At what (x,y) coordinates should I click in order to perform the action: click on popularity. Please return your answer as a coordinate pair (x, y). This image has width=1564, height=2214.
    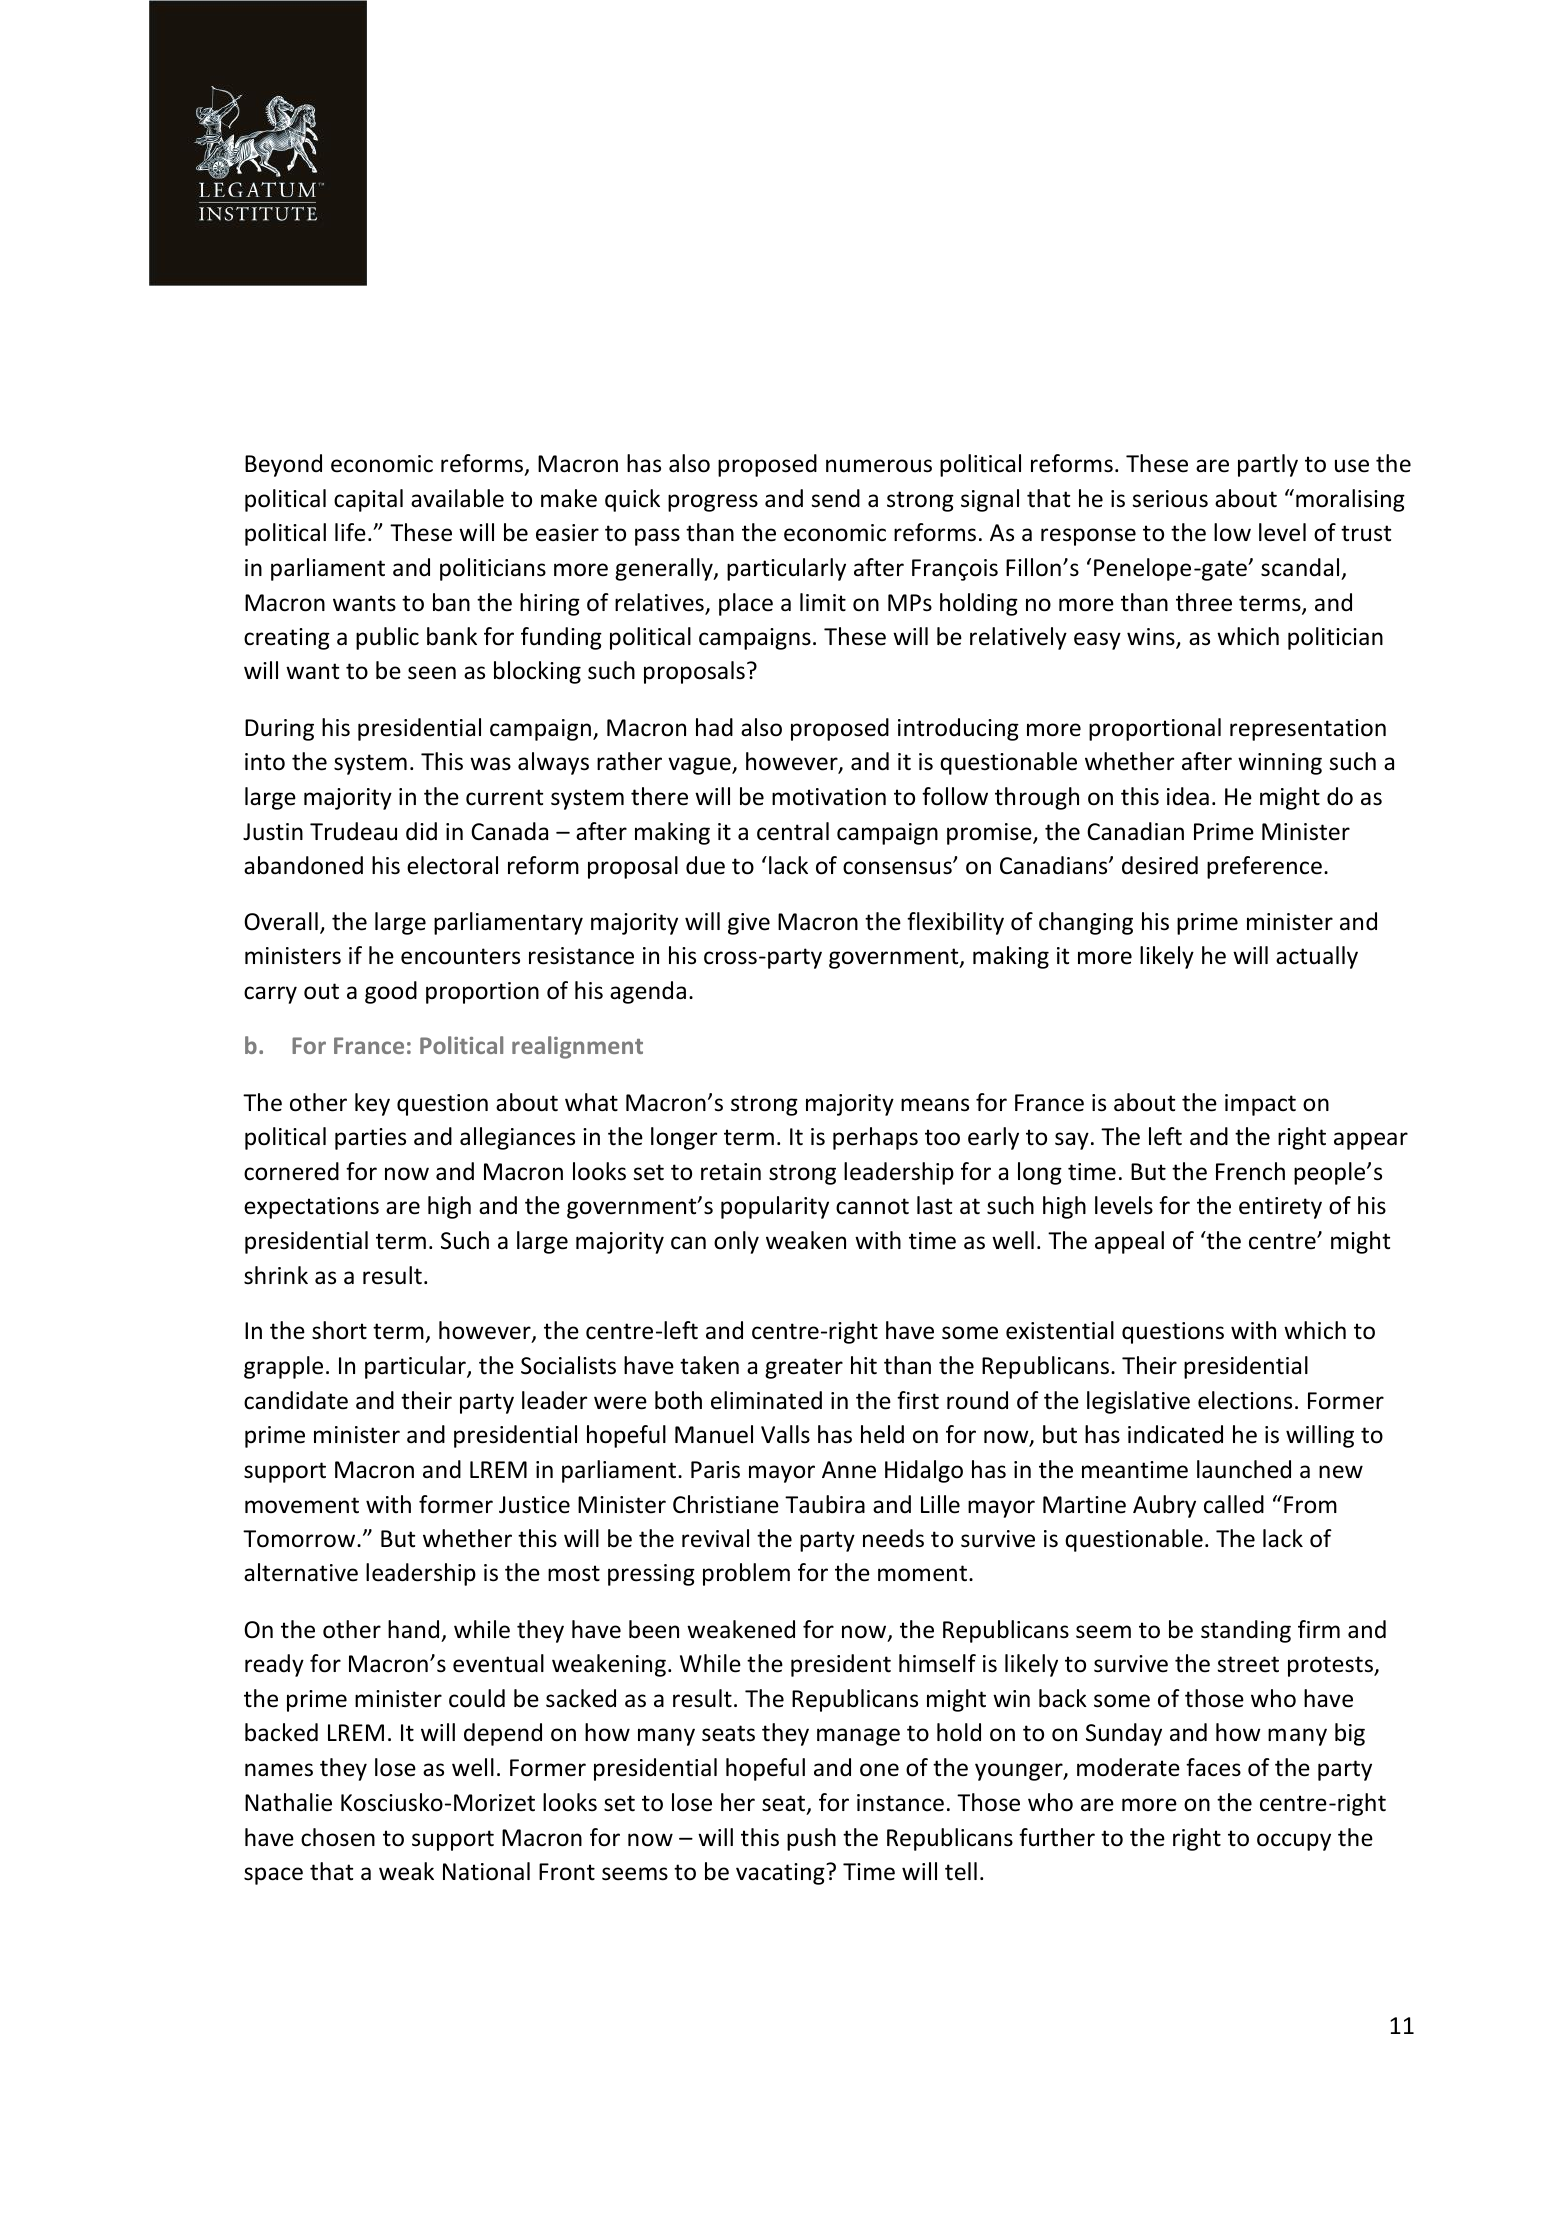
    Looking at the image, I should click on (775, 1207).
